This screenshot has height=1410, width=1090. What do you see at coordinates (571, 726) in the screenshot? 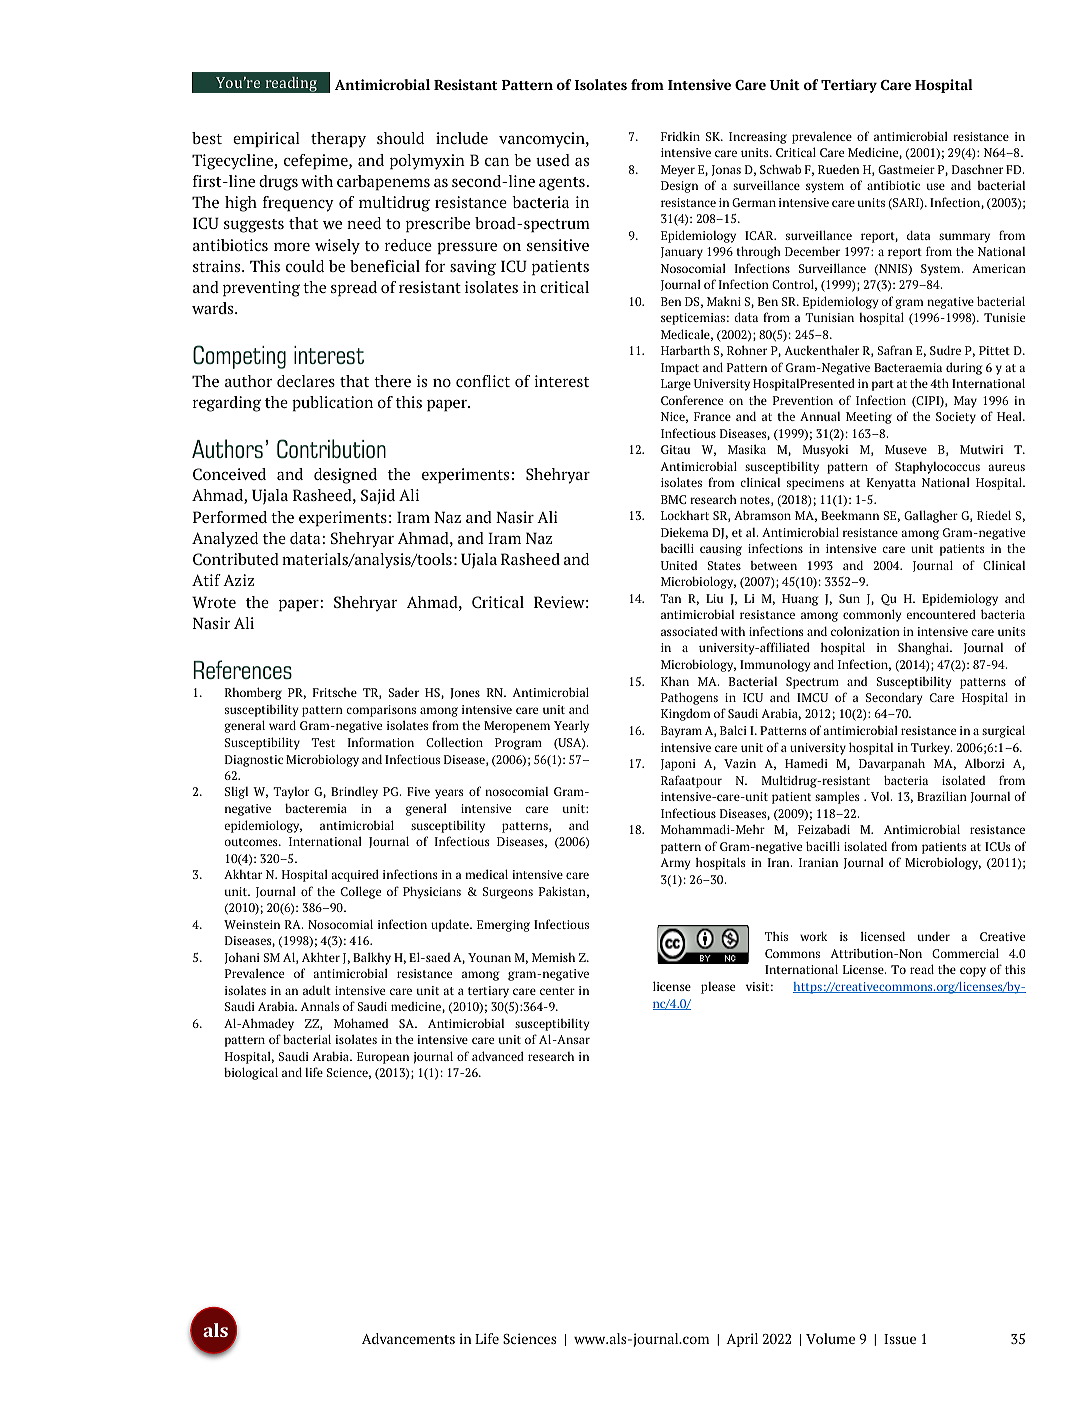
I see `Yearly` at bounding box center [571, 726].
